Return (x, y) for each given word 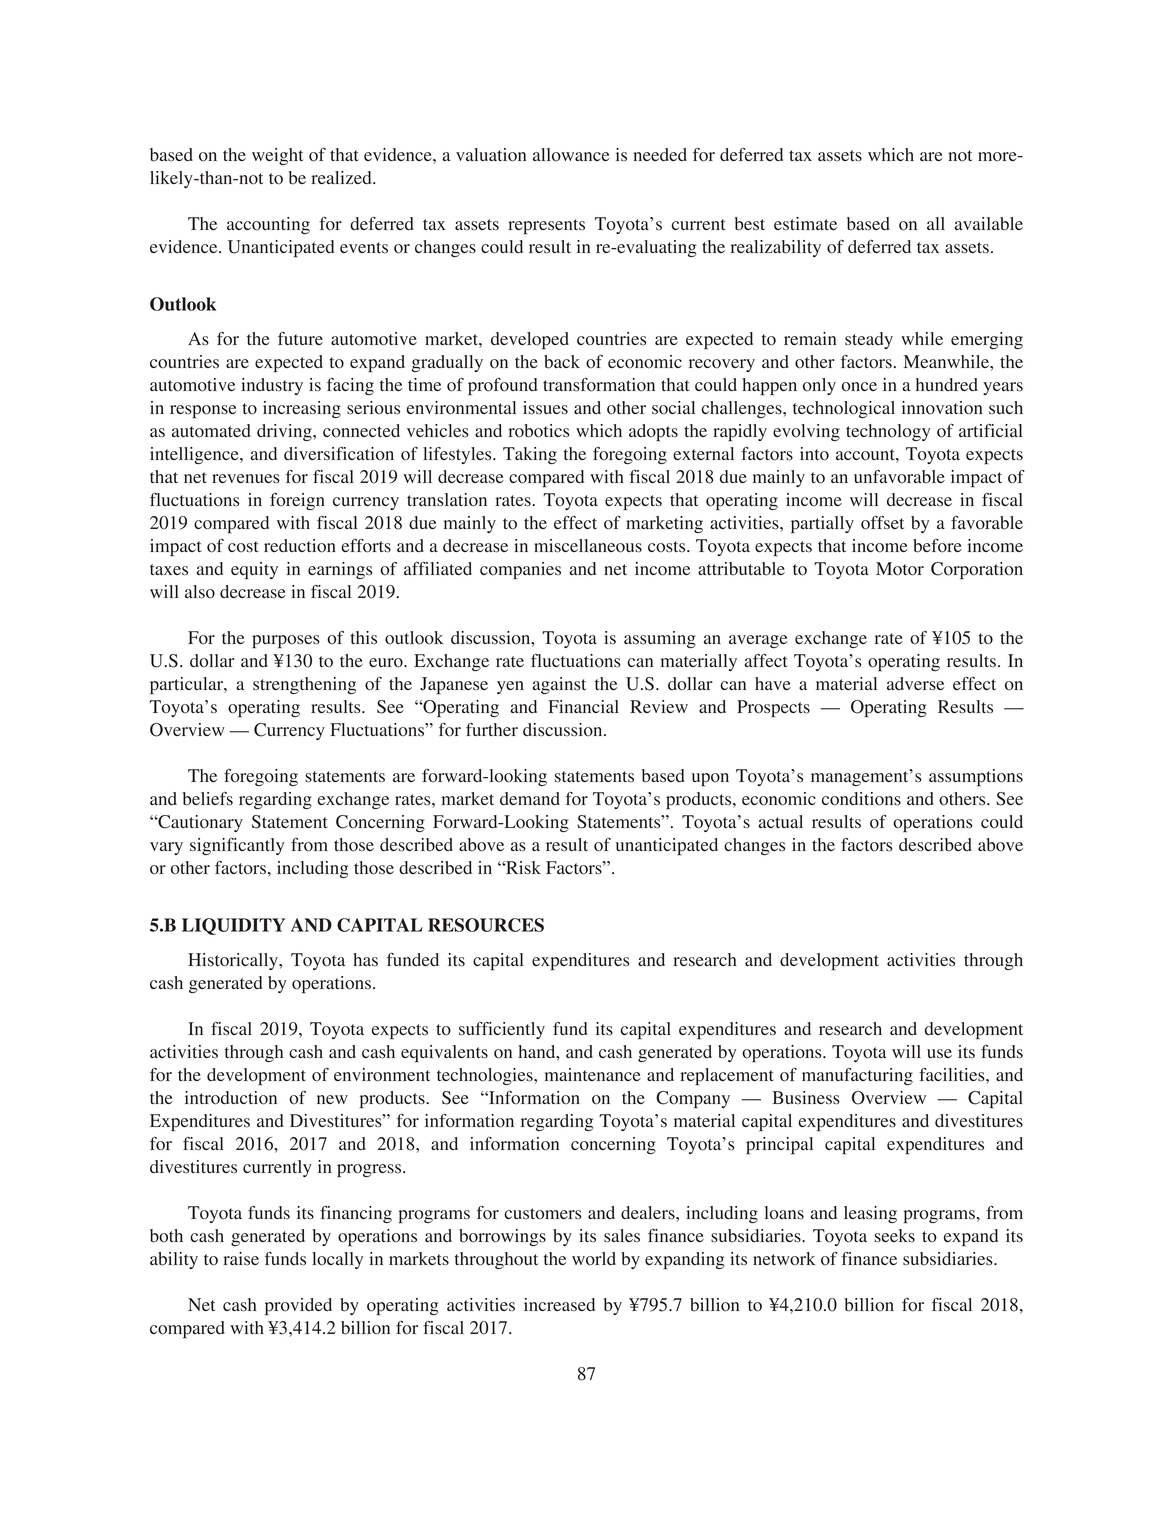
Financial (583, 706)
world (594, 1259)
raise (241, 1259)
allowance (571, 155)
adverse (915, 684)
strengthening (304, 685)
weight (277, 156)
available (989, 224)
